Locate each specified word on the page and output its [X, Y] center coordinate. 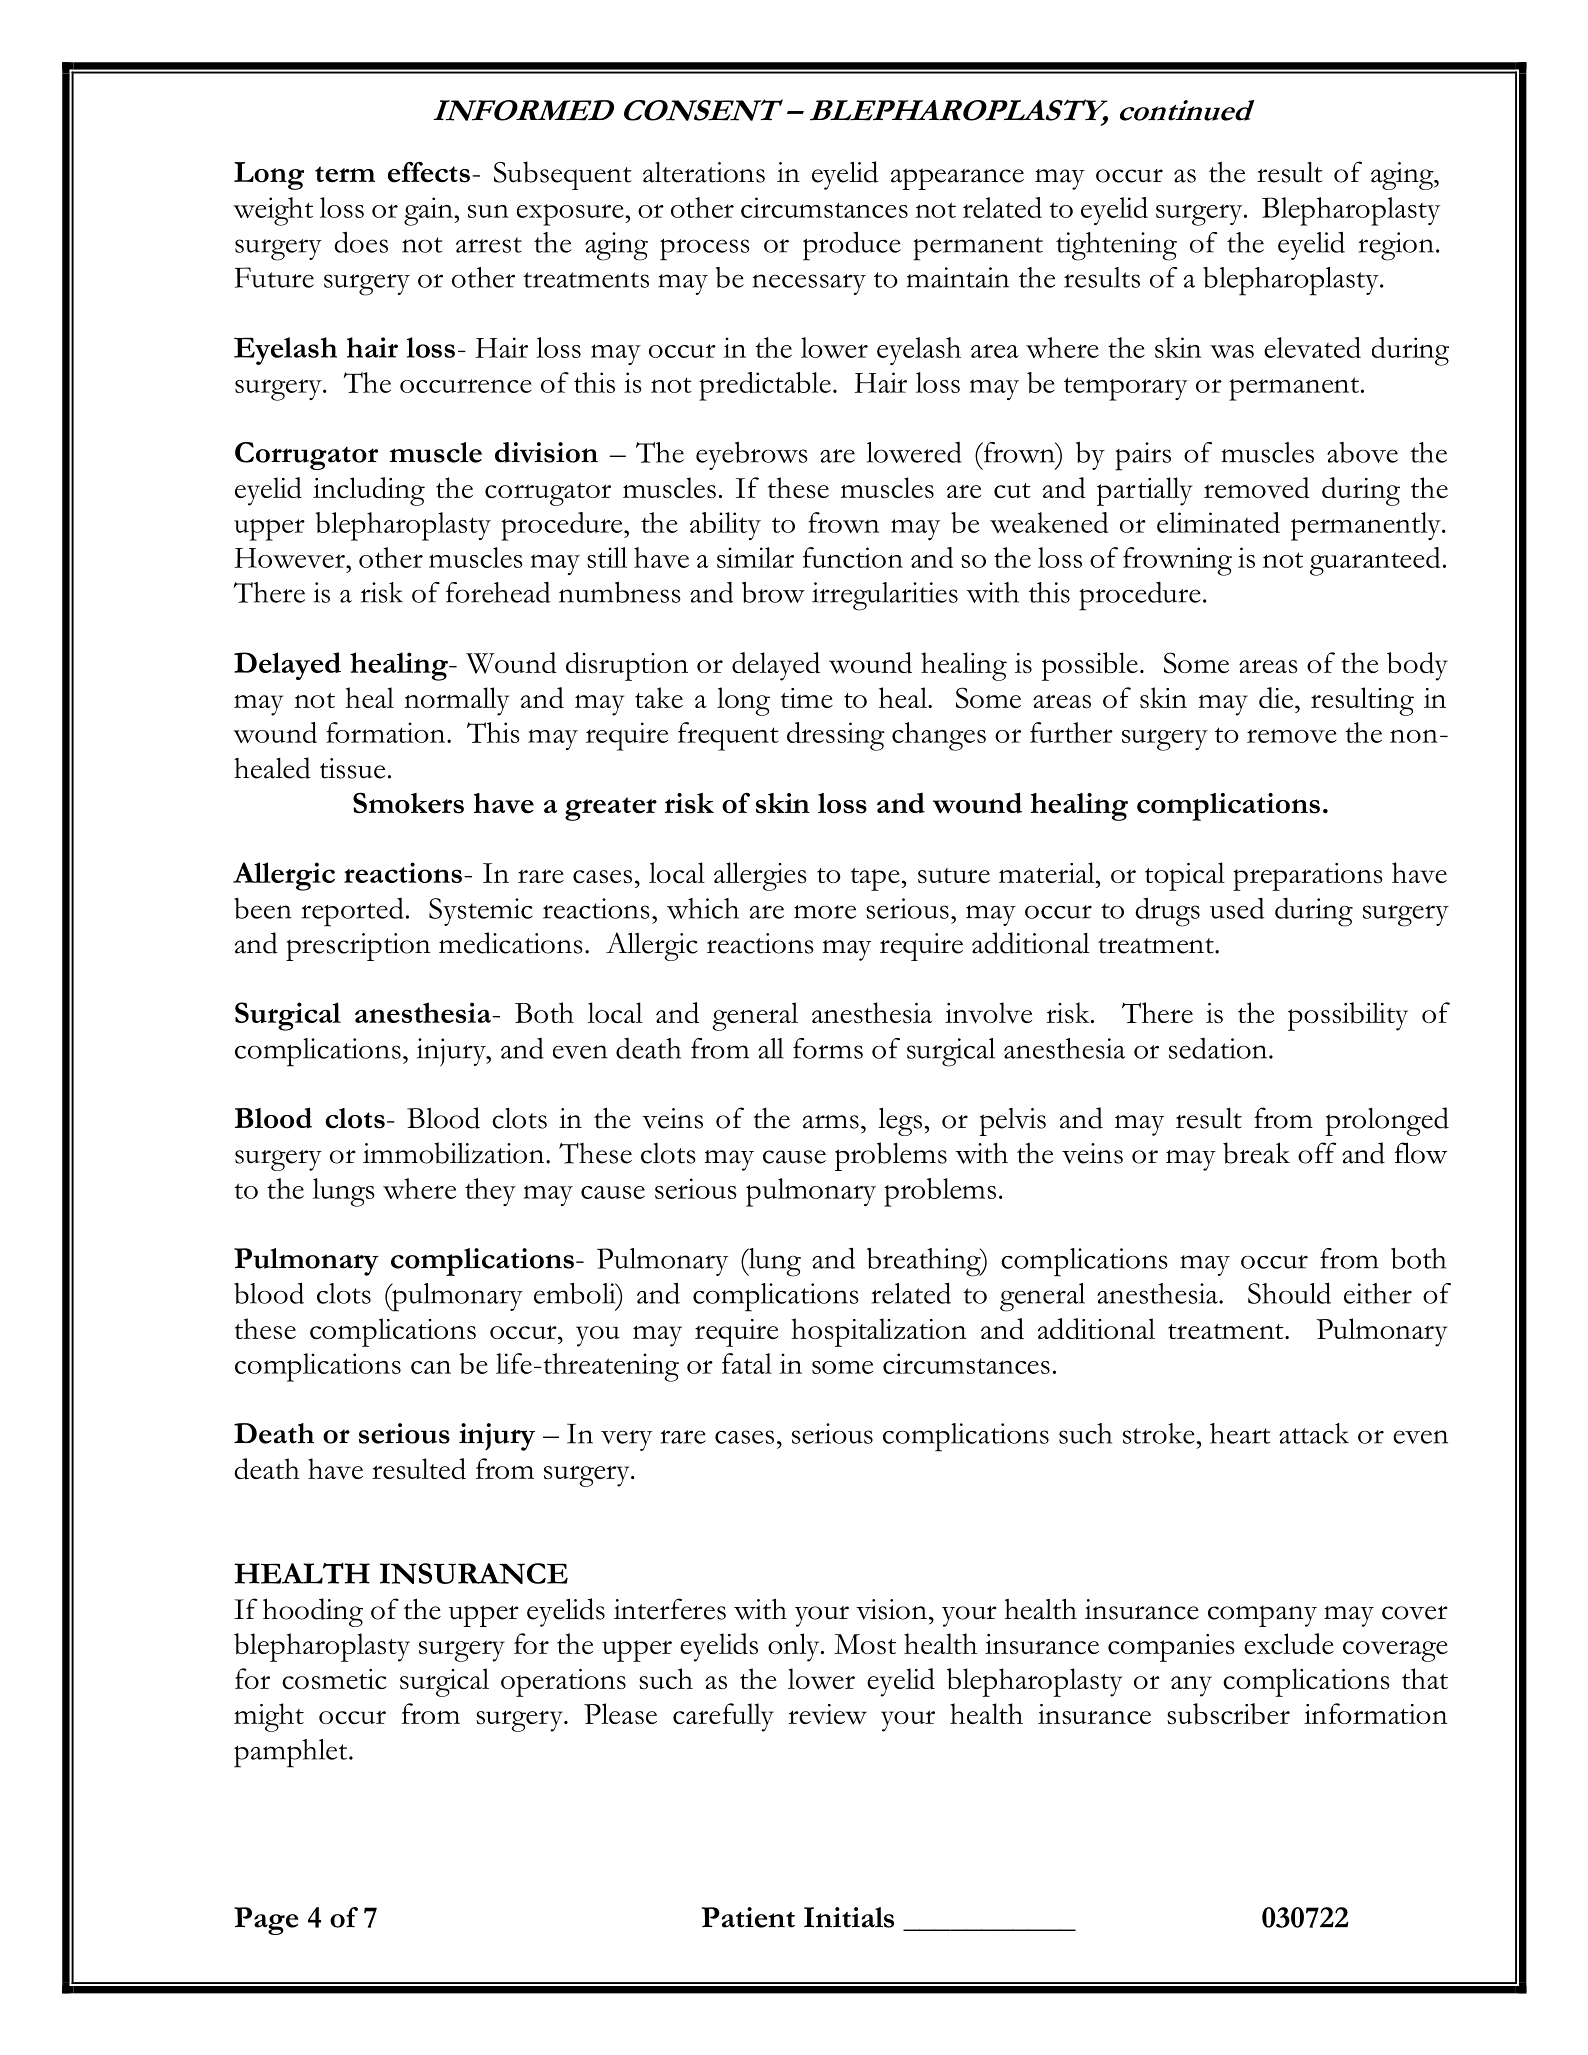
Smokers [408, 803]
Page [266, 1921]
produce [852, 246]
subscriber [1228, 1714]
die [1276, 697]
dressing [836, 736]
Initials [849, 1917]
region [1396, 246]
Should [1289, 1293]
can [431, 1367]
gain [429, 211]
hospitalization [878, 1332]
